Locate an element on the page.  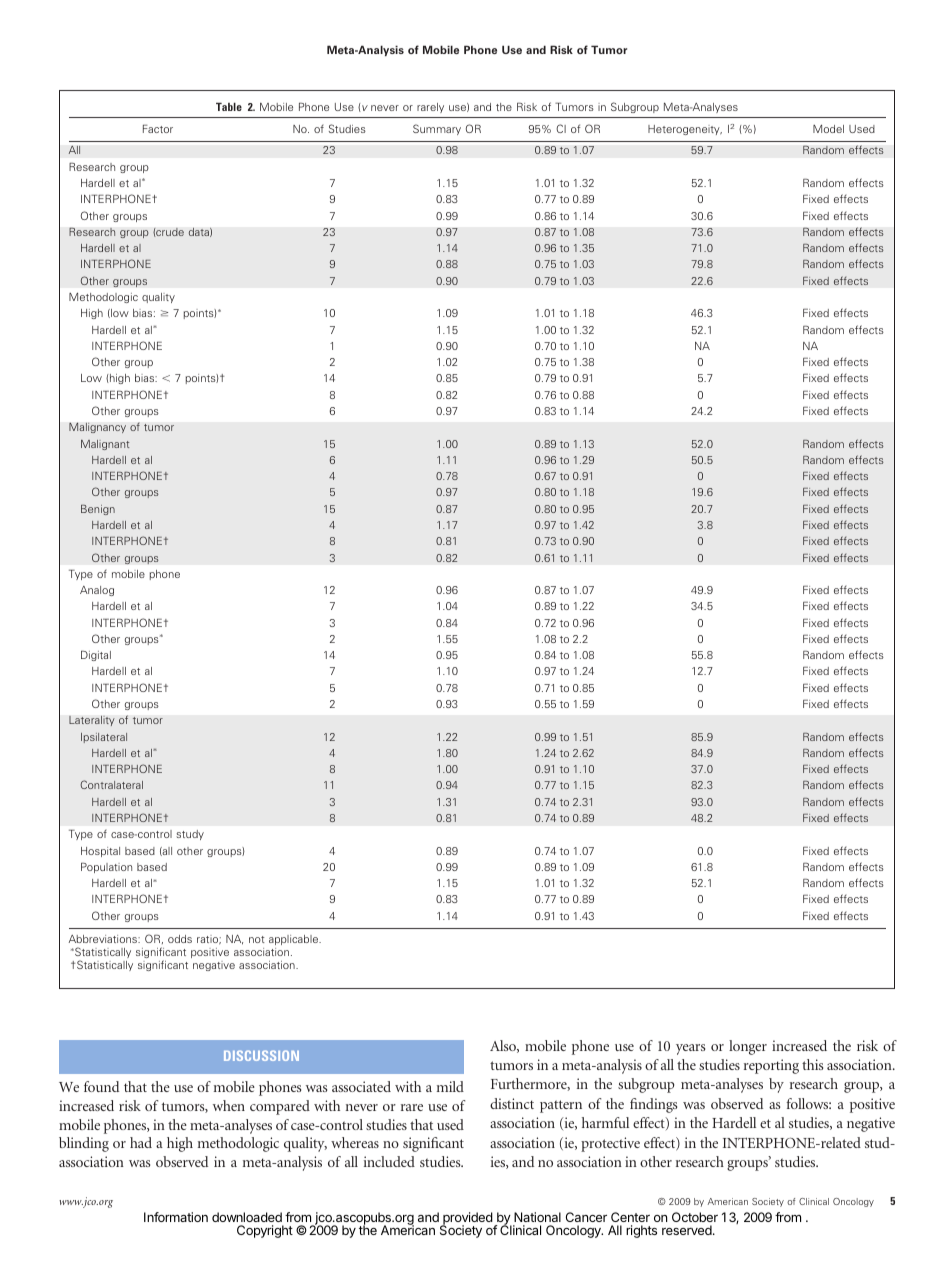
Factor is located at coordinates (158, 129).
